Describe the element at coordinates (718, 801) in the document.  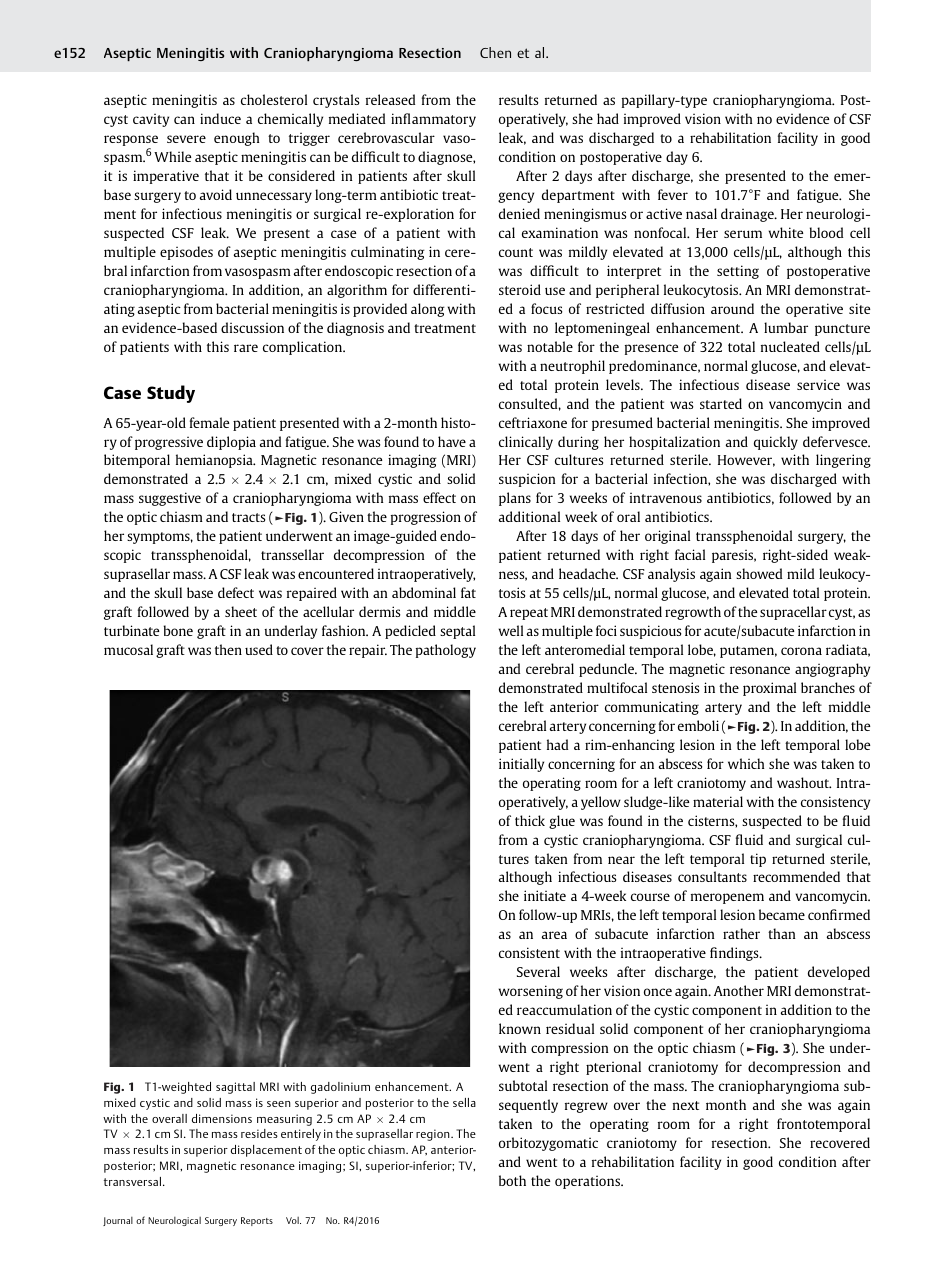
I see `material` at that location.
